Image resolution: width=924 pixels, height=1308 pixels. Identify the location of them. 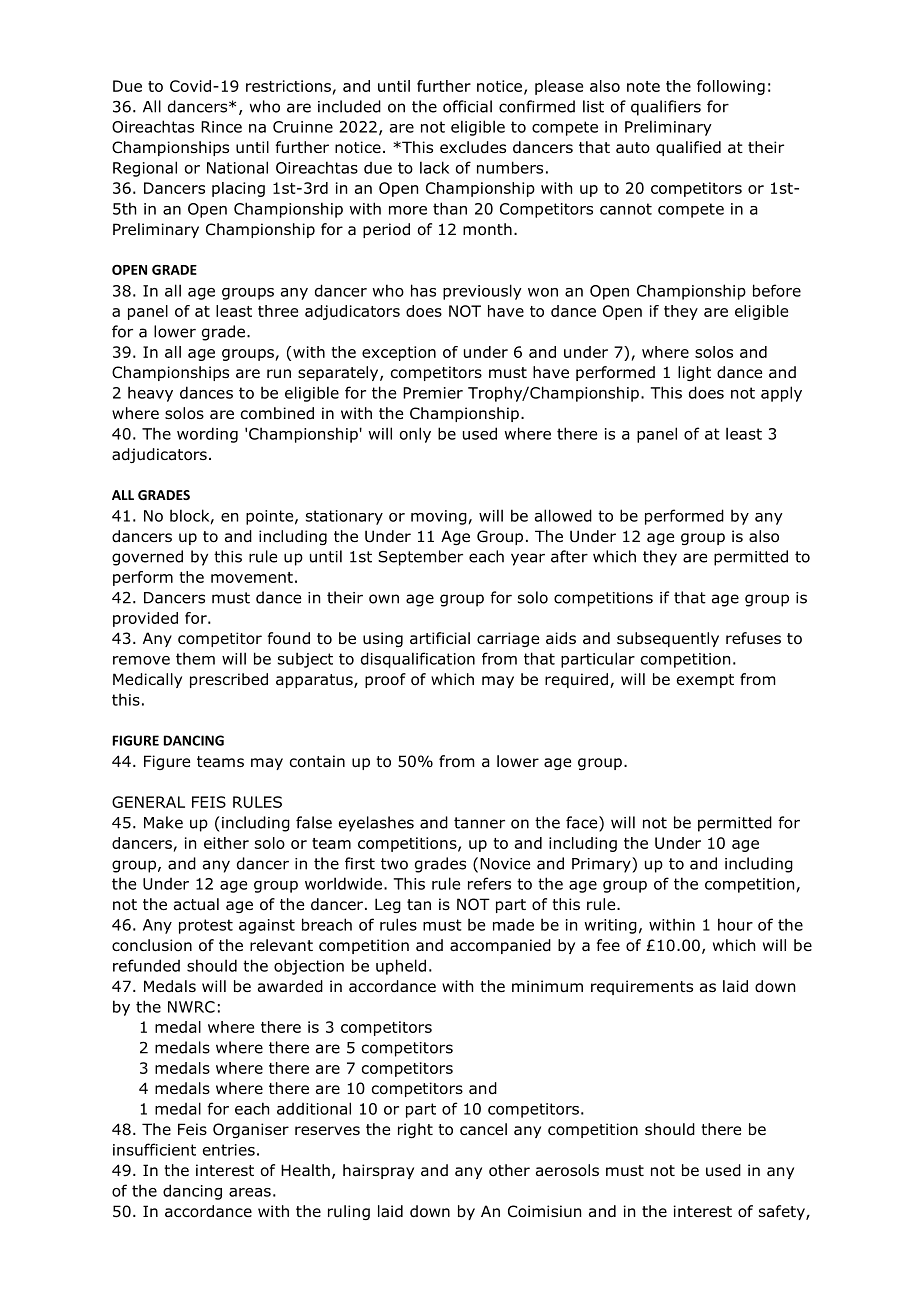
(195, 658).
